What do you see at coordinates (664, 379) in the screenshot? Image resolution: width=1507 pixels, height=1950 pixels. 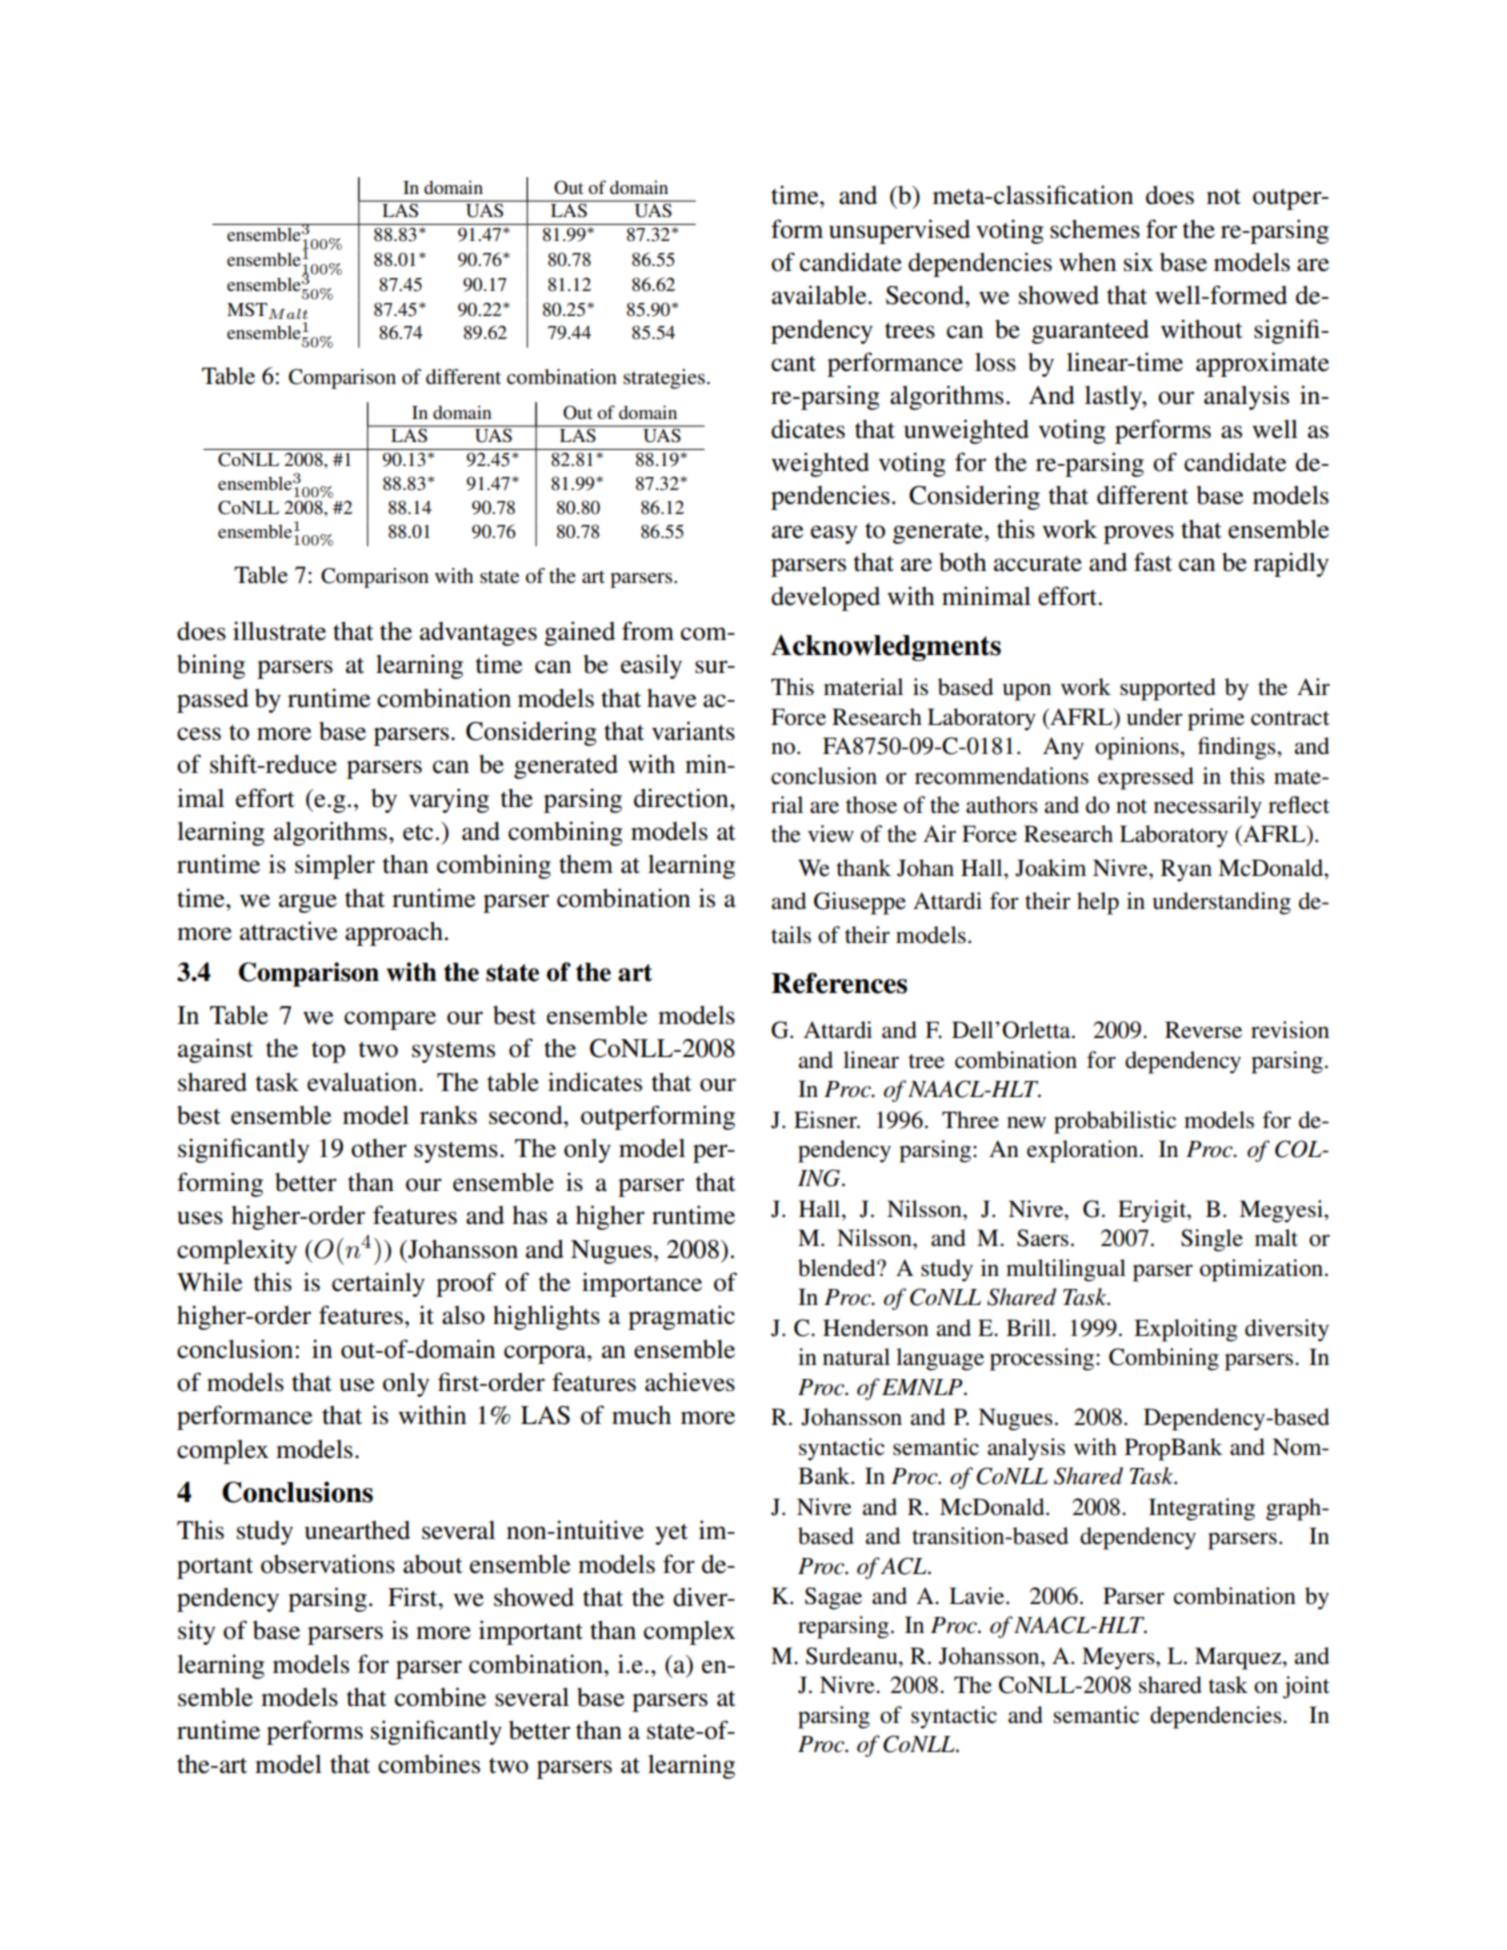 I see `strategies` at bounding box center [664, 379].
